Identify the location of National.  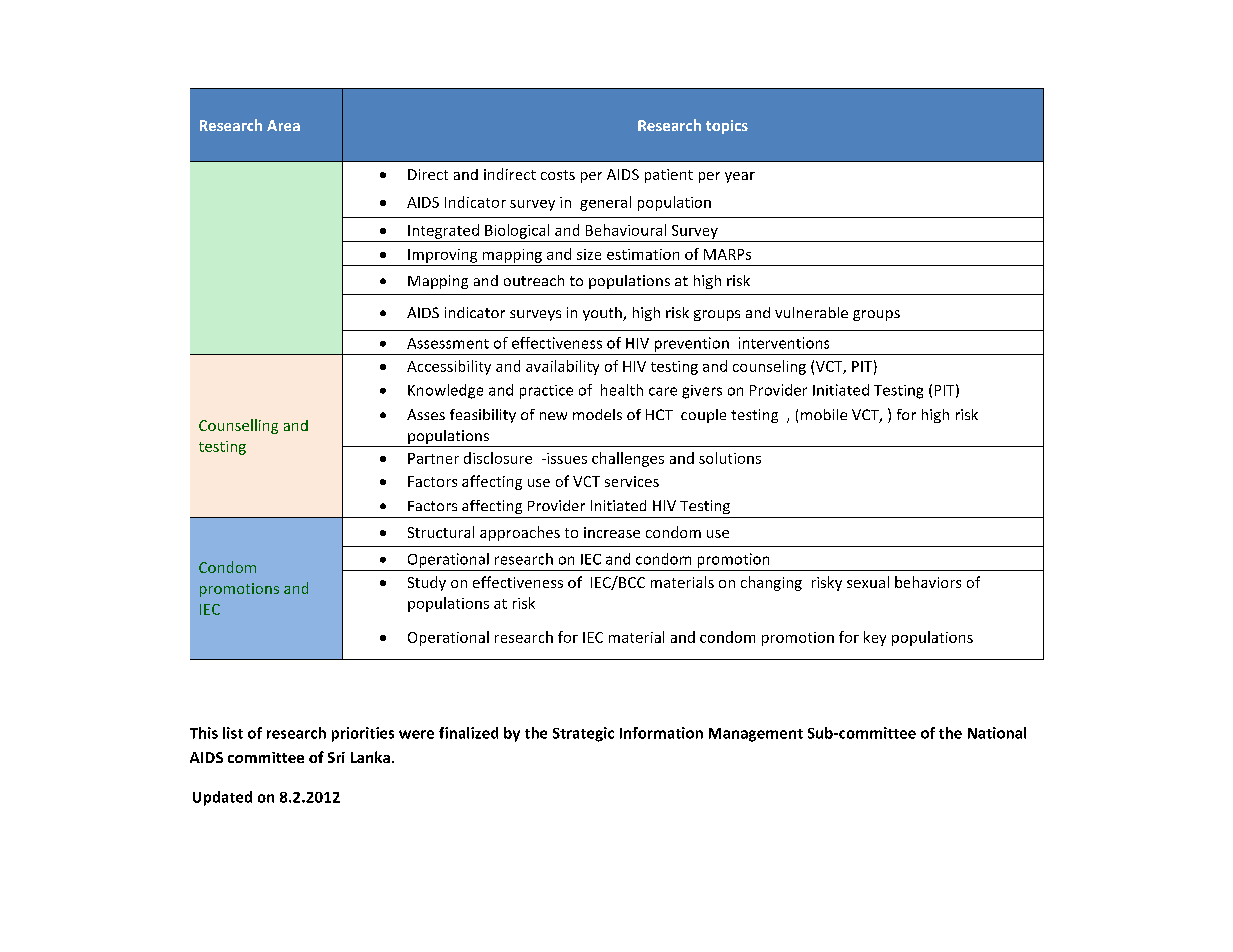
(997, 733).
